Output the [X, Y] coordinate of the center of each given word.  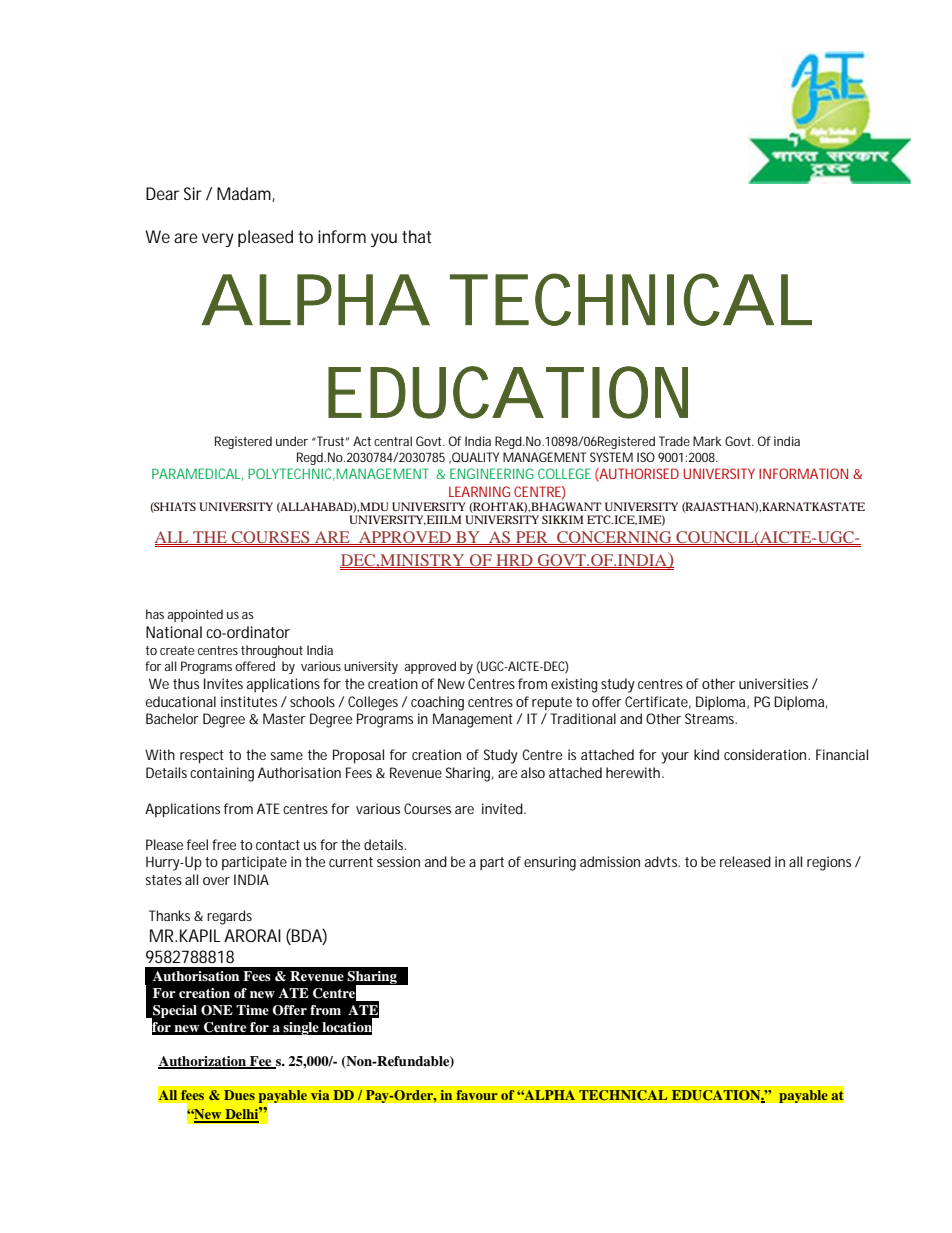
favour [477, 1095]
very [218, 240]
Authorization [203, 1062]
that [416, 236]
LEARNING [479, 491]
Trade [674, 441]
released [745, 861]
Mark [707, 441]
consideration [766, 754]
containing [222, 774]
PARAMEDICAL [197, 474]
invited [503, 808]
